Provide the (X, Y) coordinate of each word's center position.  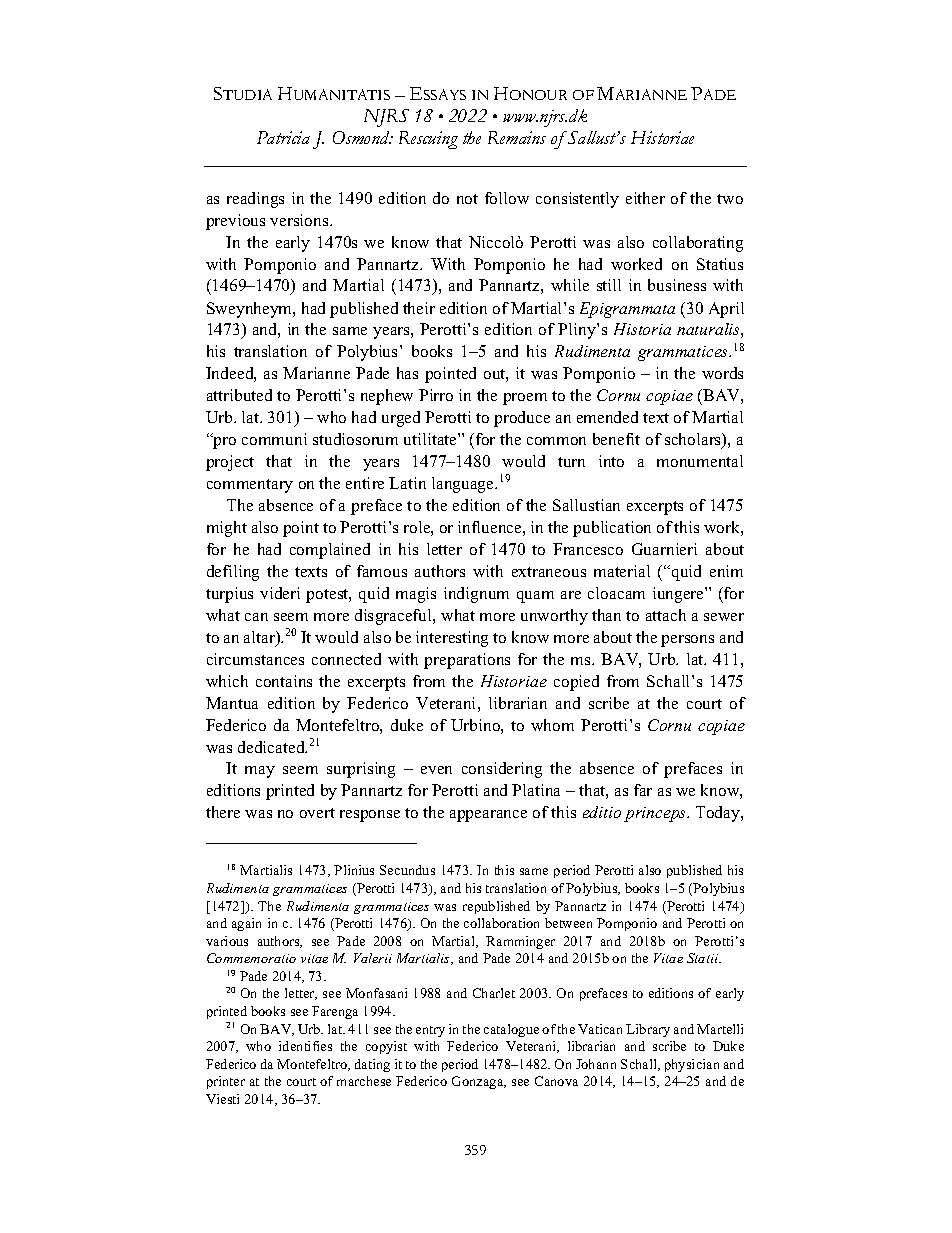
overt (317, 813)
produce (522, 419)
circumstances (255, 659)
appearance (488, 816)
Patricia (283, 137)
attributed (239, 395)
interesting (452, 639)
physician (692, 1065)
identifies (305, 1046)
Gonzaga (479, 1082)
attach (666, 615)
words (722, 373)
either (645, 198)
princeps (656, 814)
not (467, 199)
